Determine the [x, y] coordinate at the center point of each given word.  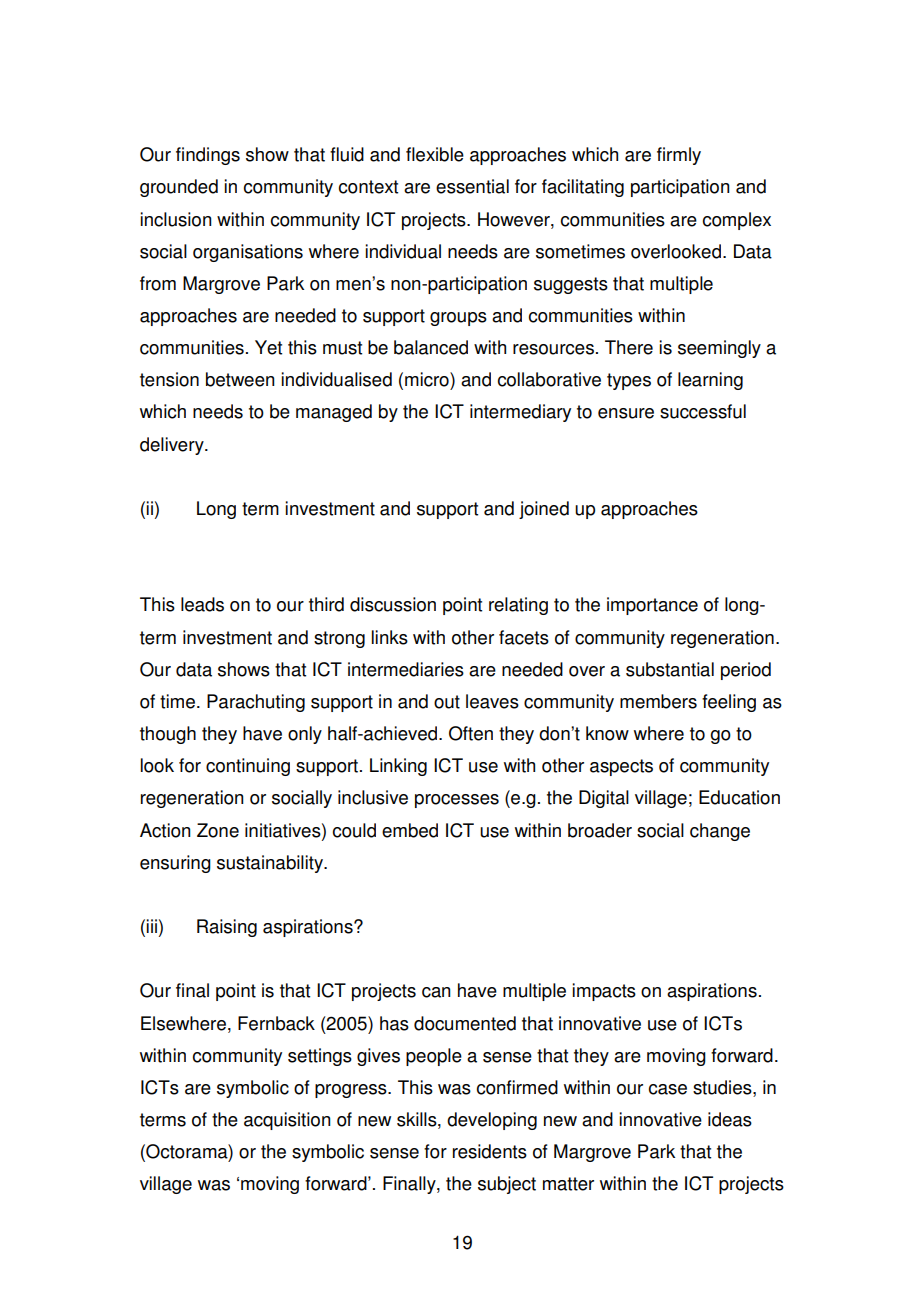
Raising [227, 928]
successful [703, 411]
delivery [173, 446]
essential [472, 186]
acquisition [287, 1121]
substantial [670, 669]
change [720, 832]
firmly [679, 156]
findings [208, 156]
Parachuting [256, 703]
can [436, 992]
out [447, 702]
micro [428, 379]
